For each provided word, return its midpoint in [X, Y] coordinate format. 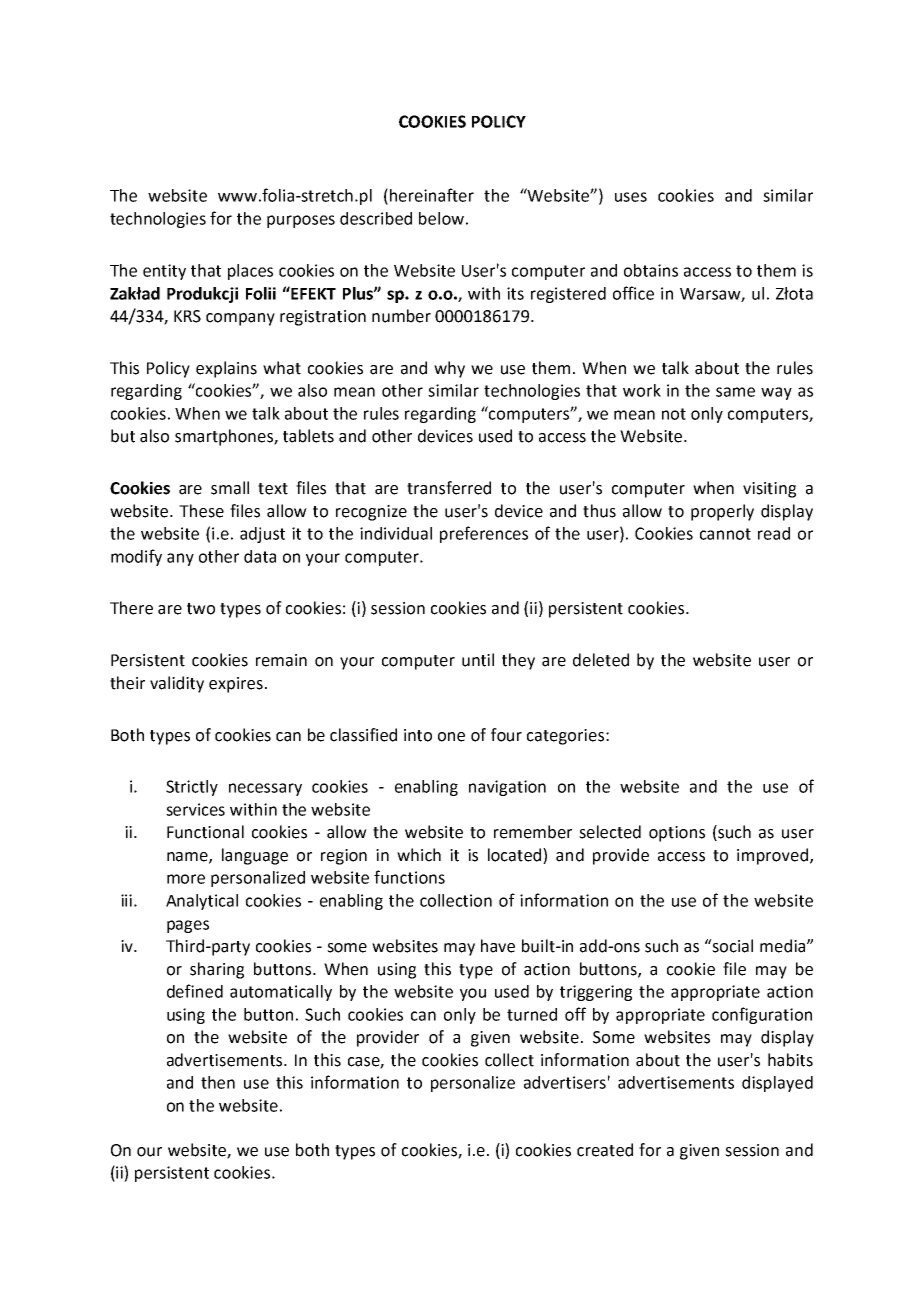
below [441, 218]
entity [164, 272]
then [218, 1082]
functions [409, 877]
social [732, 946]
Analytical [202, 902]
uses [631, 197]
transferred [449, 488]
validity [177, 684]
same [735, 392]
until [478, 660]
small [230, 488]
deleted [601, 660]
